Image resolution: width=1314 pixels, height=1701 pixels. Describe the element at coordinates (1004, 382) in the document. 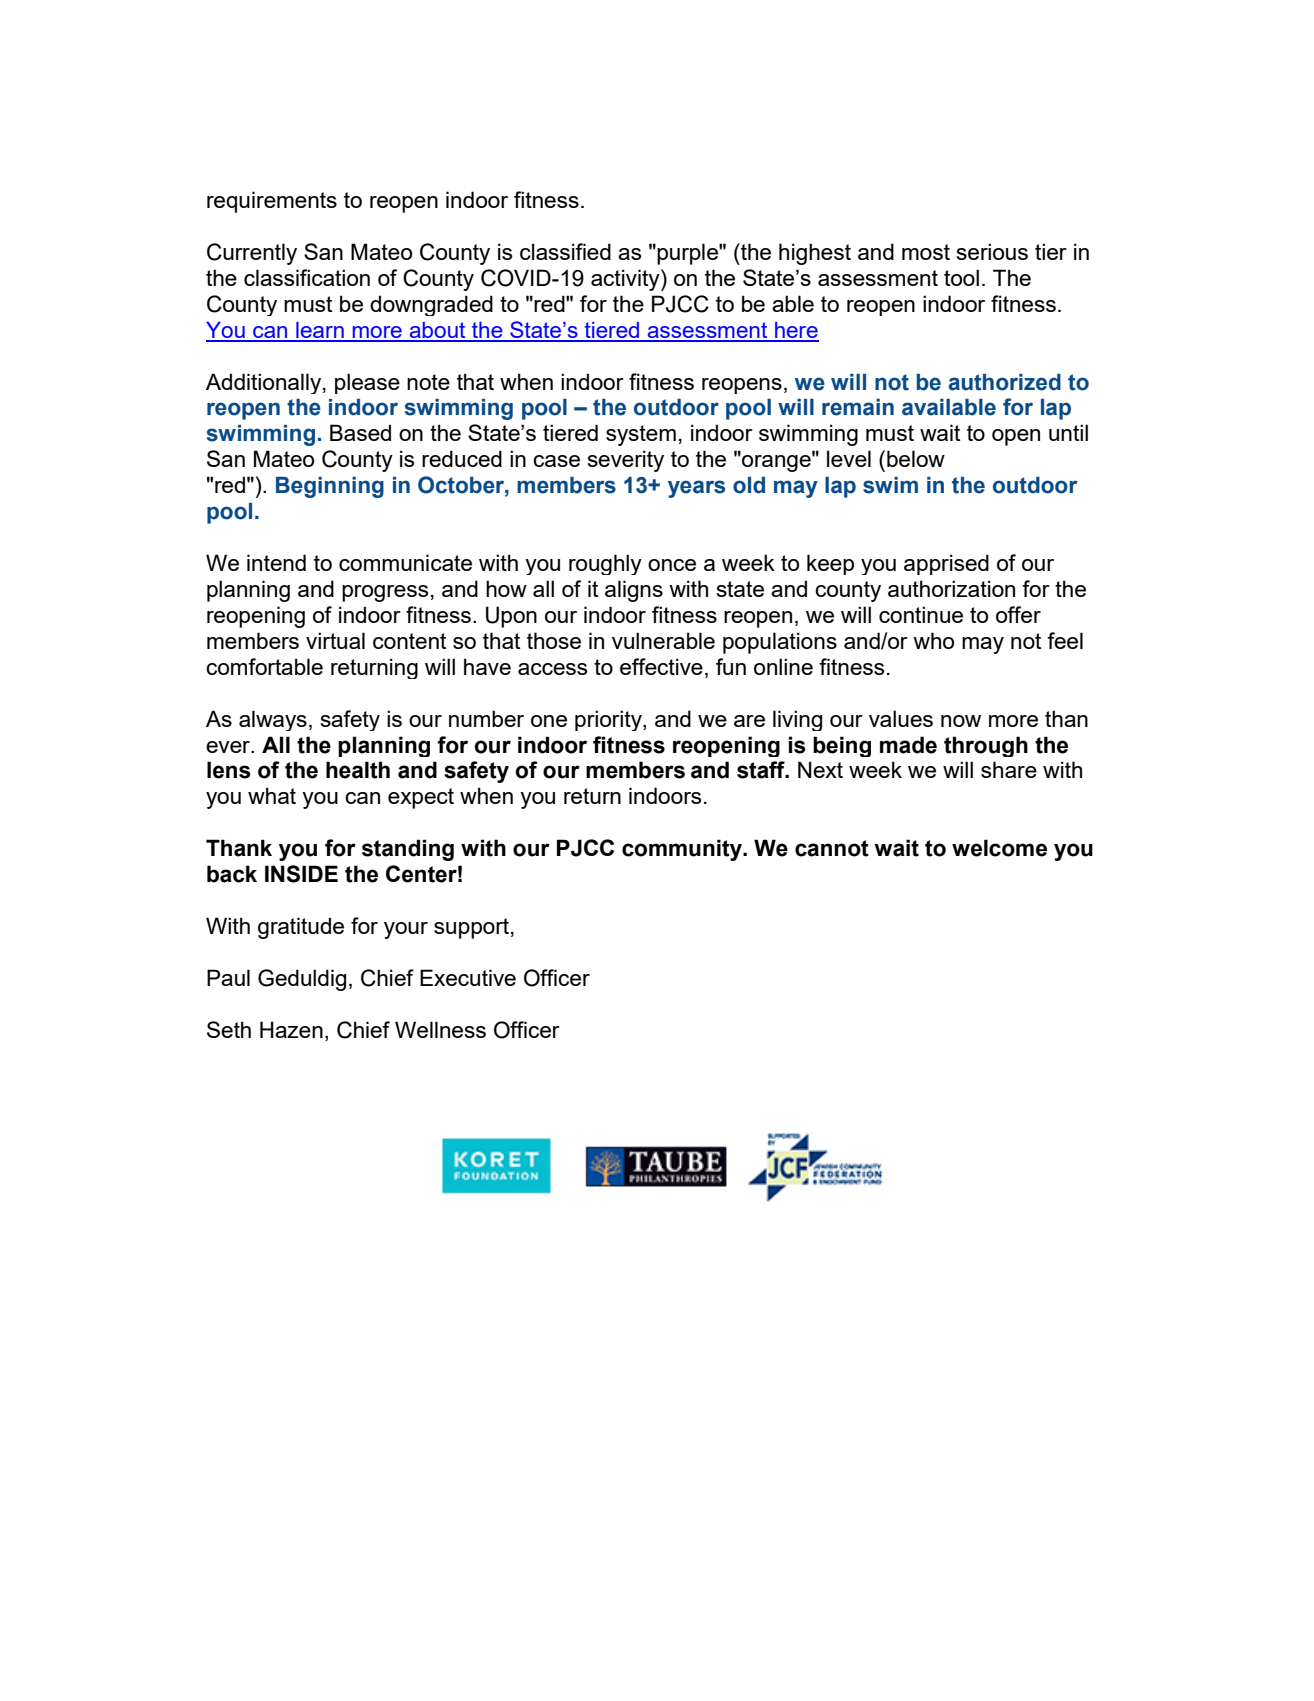

I see `authorized` at that location.
